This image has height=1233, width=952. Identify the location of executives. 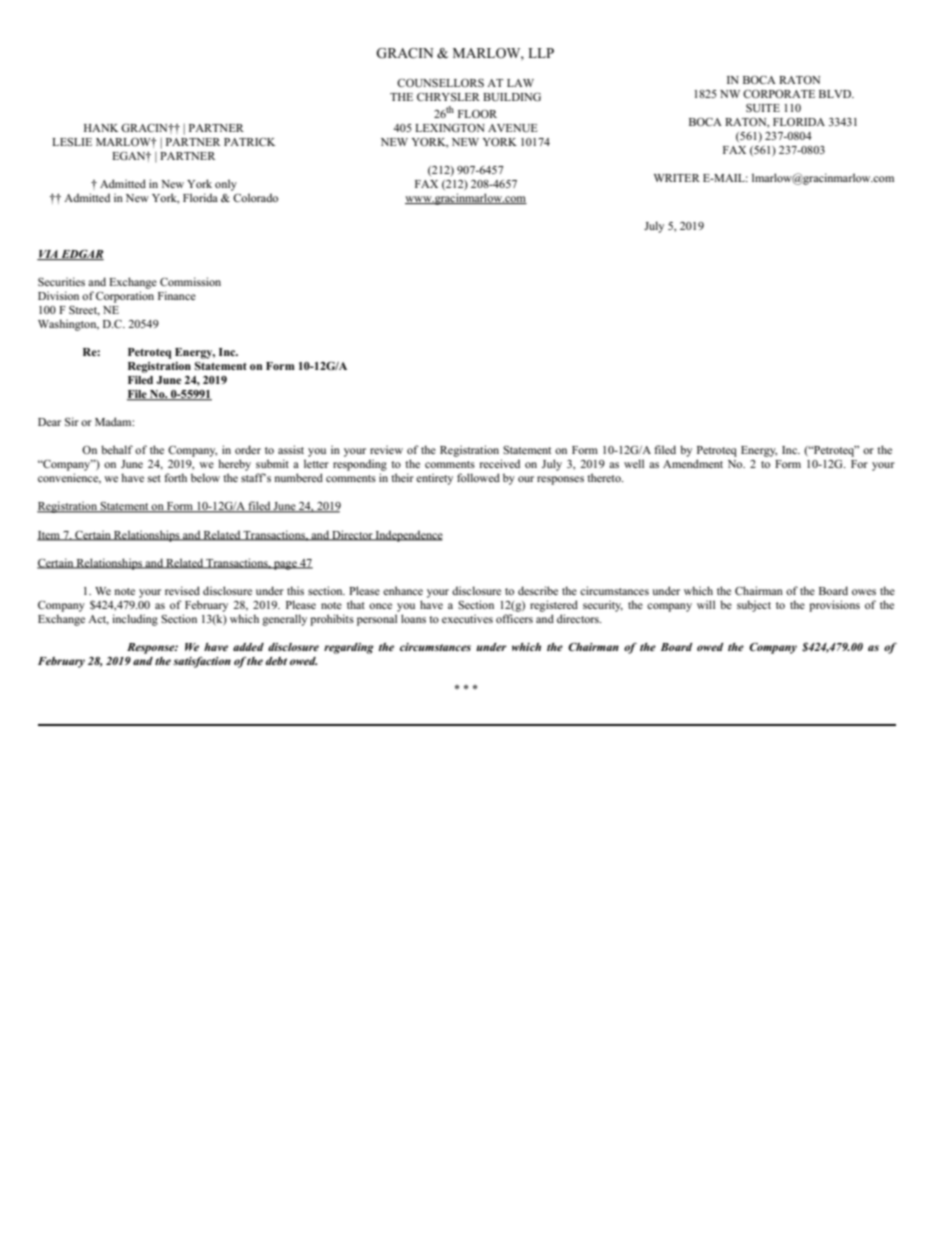
(467, 618).
